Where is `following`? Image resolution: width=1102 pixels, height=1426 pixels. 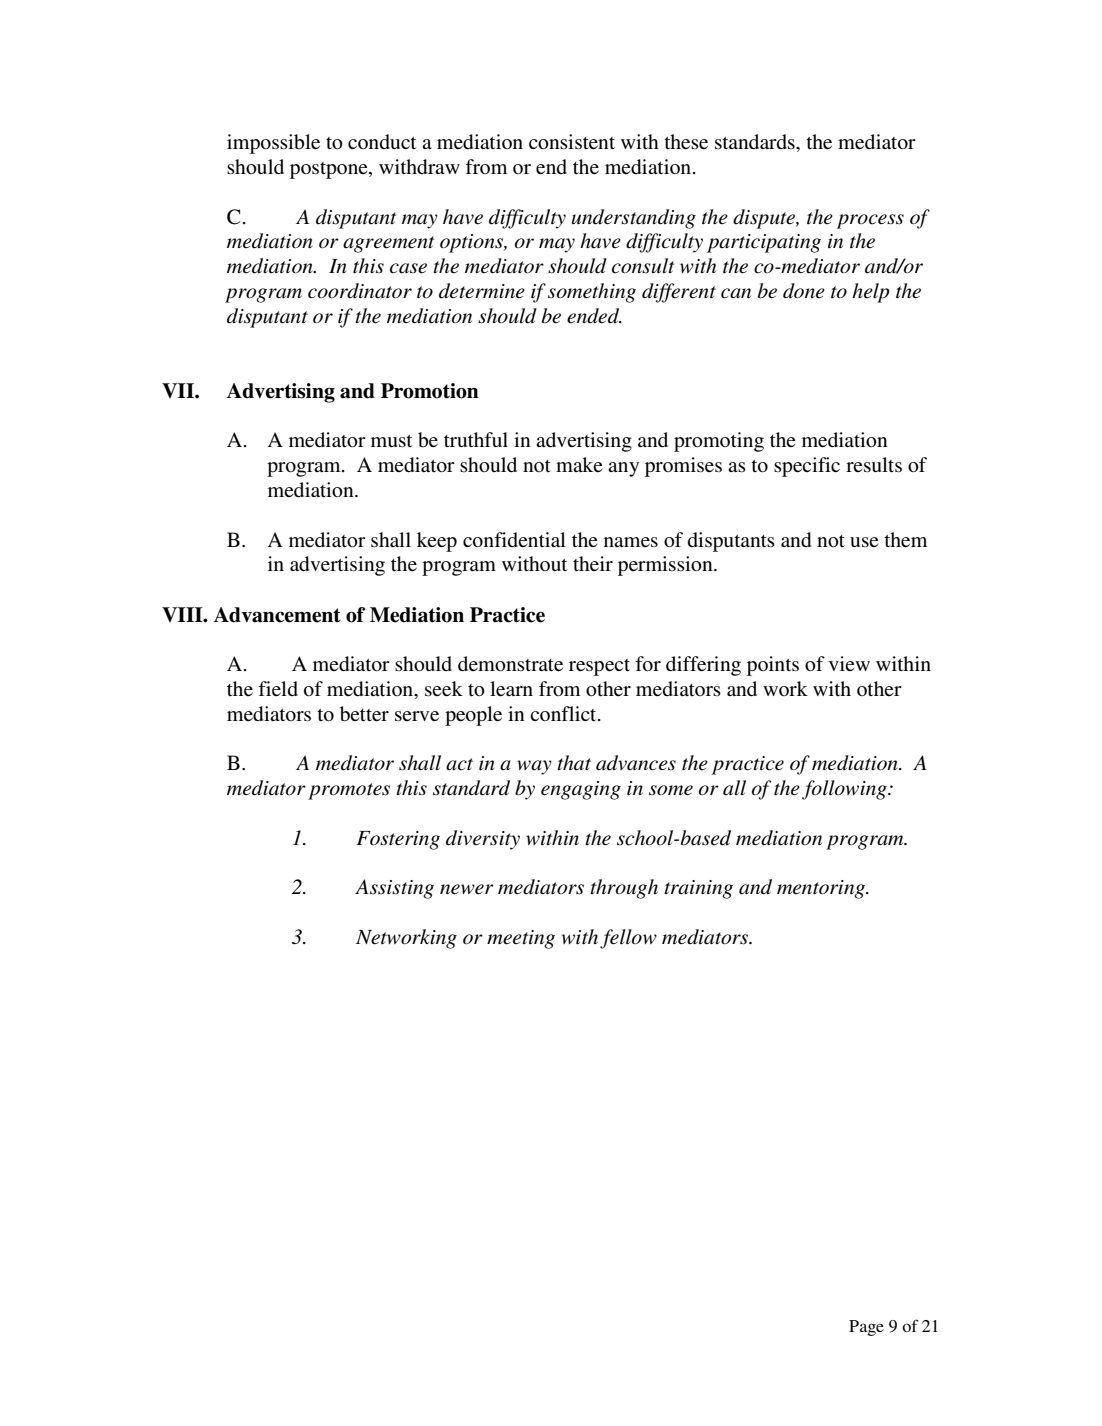
following is located at coordinates (845, 790).
